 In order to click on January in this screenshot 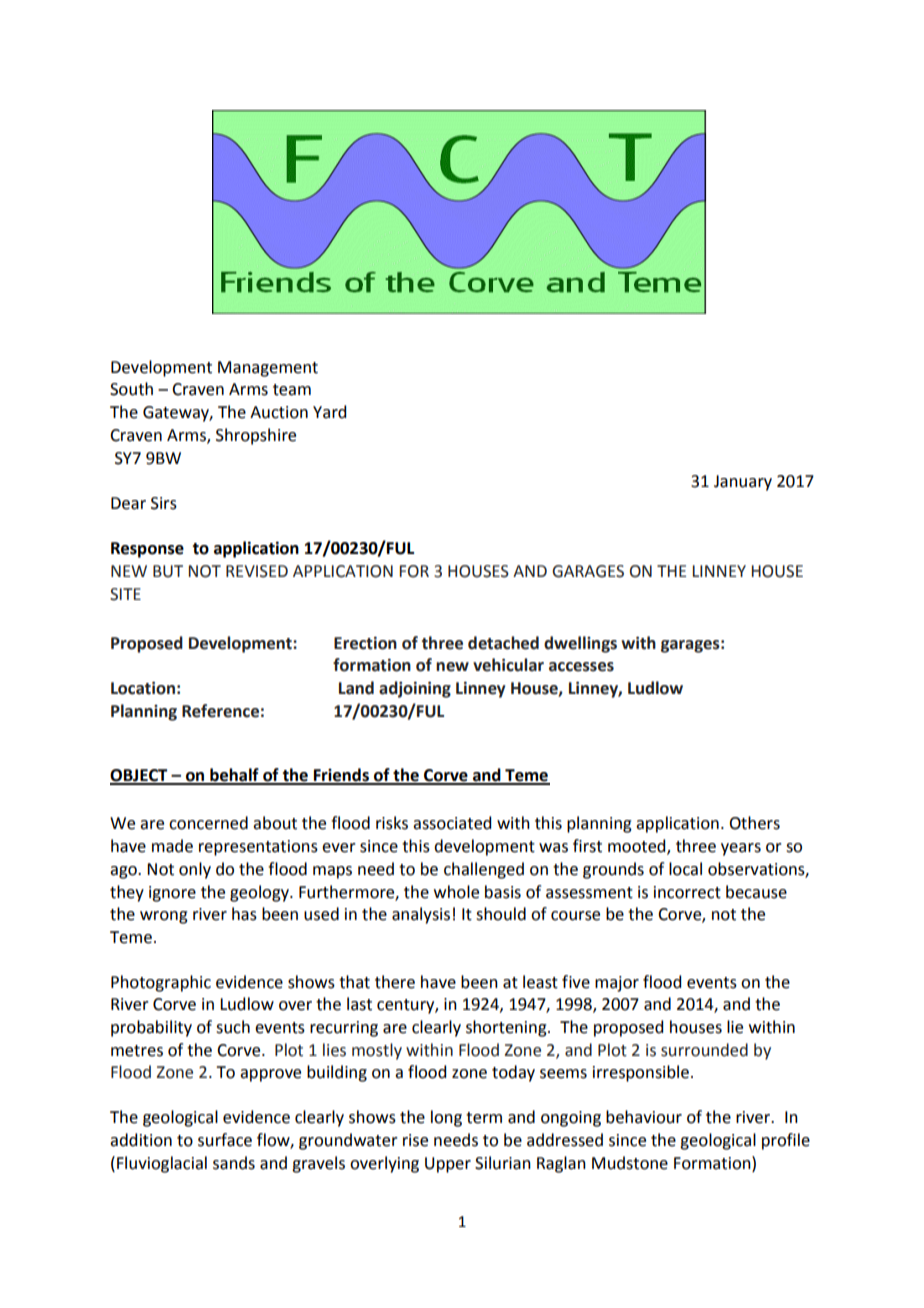, I will do `click(743, 483)`.
